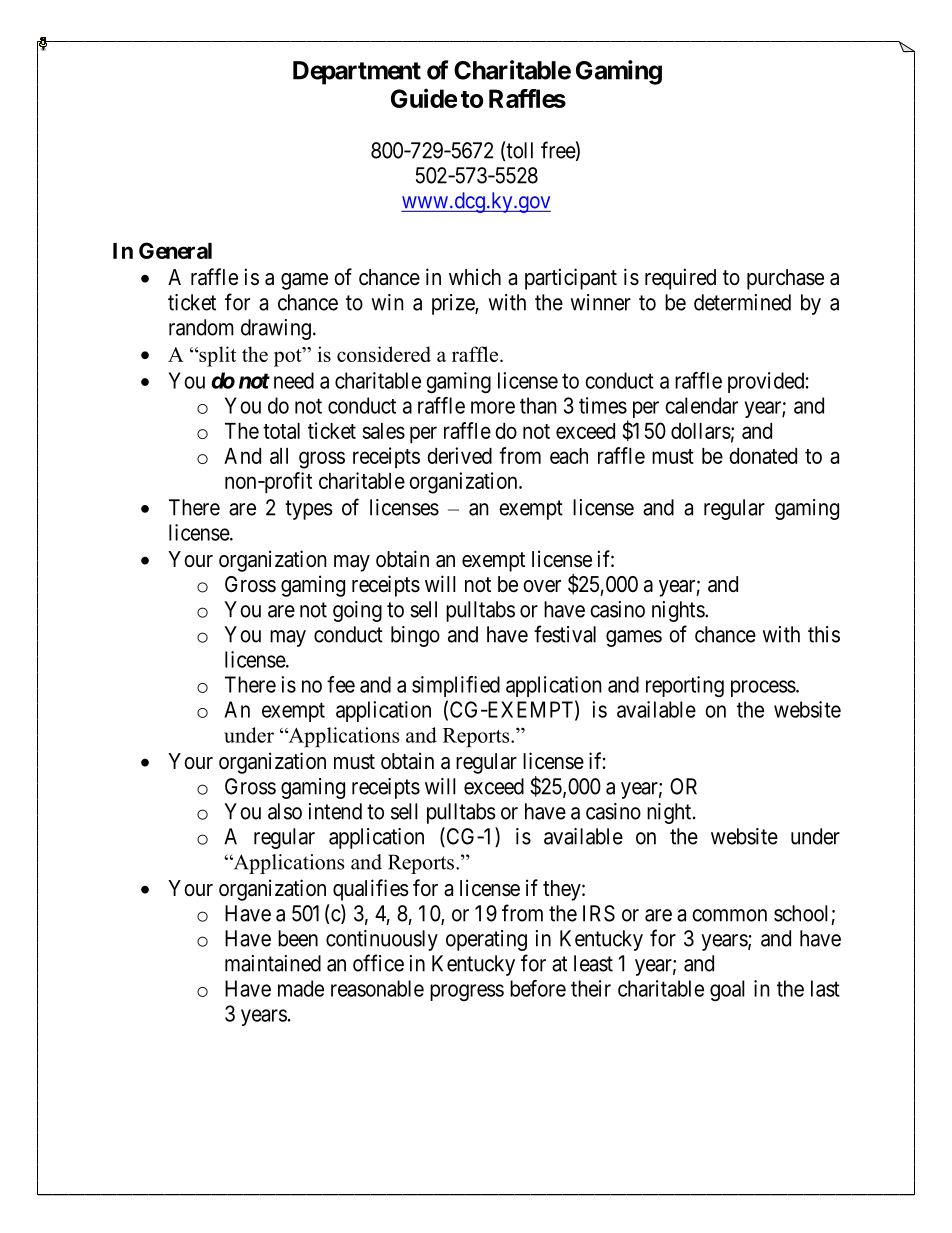 The image size is (952, 1233). I want to click on maintained, so click(273, 963).
